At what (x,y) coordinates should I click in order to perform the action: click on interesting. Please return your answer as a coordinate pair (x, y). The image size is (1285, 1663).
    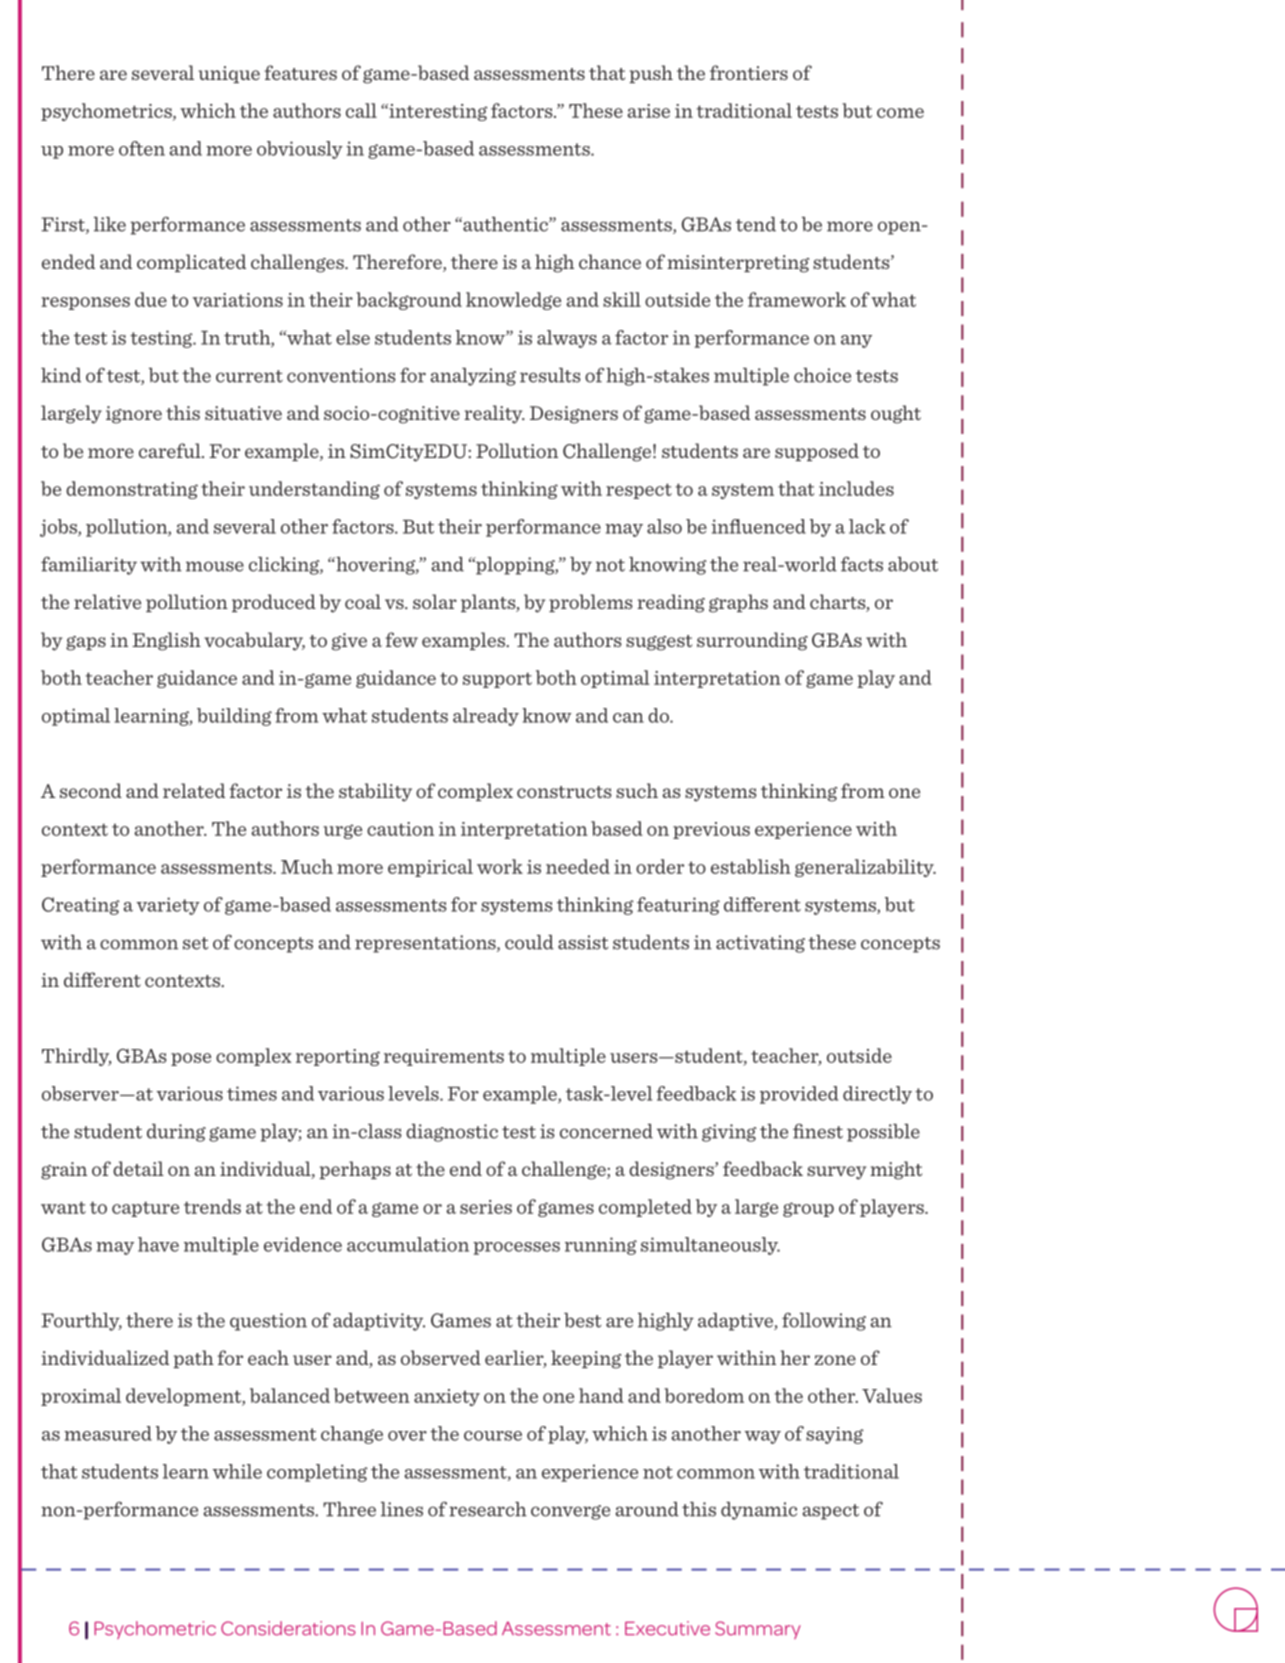
    Looking at the image, I should click on (437, 112).
